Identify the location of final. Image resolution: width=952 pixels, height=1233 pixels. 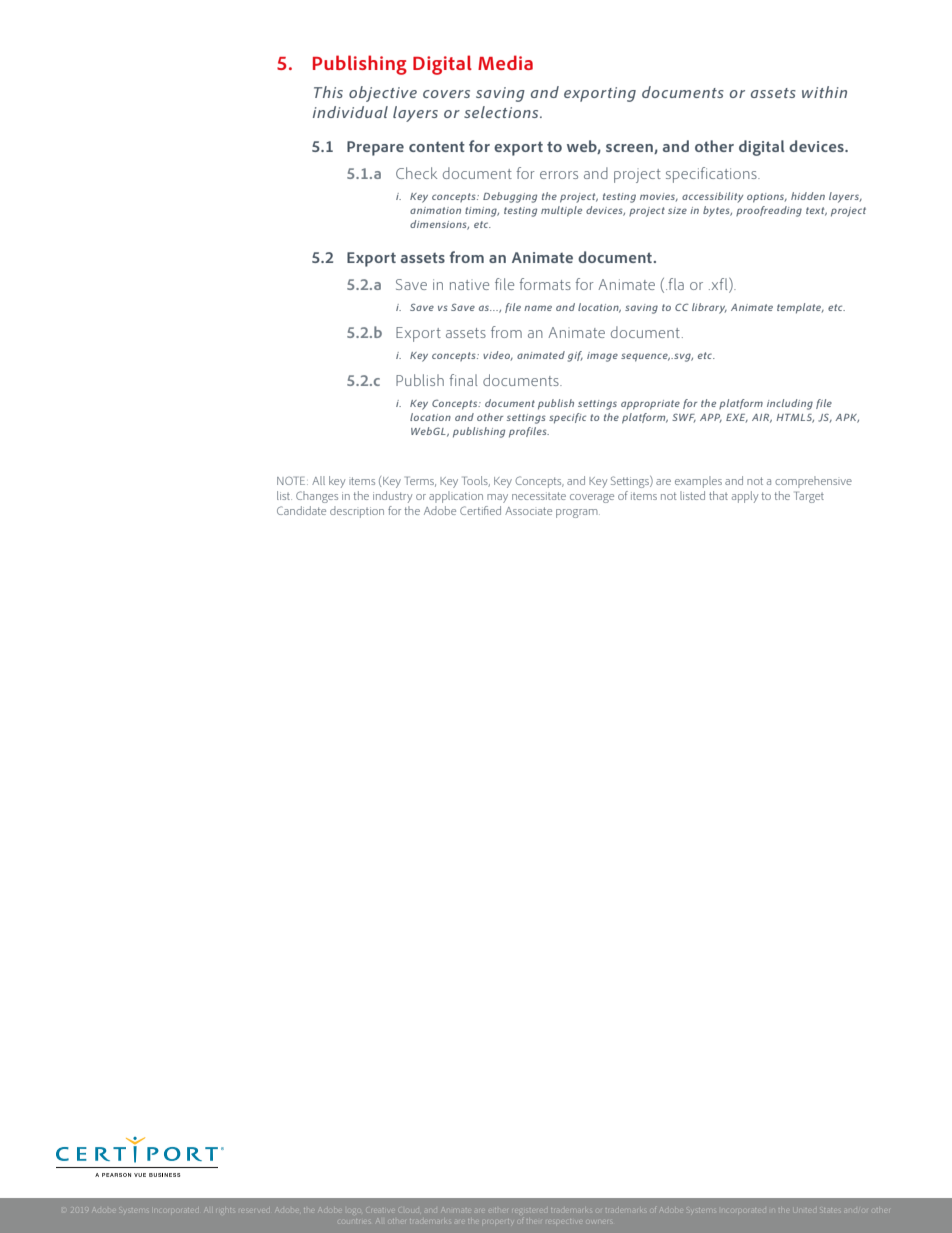
(463, 380).
